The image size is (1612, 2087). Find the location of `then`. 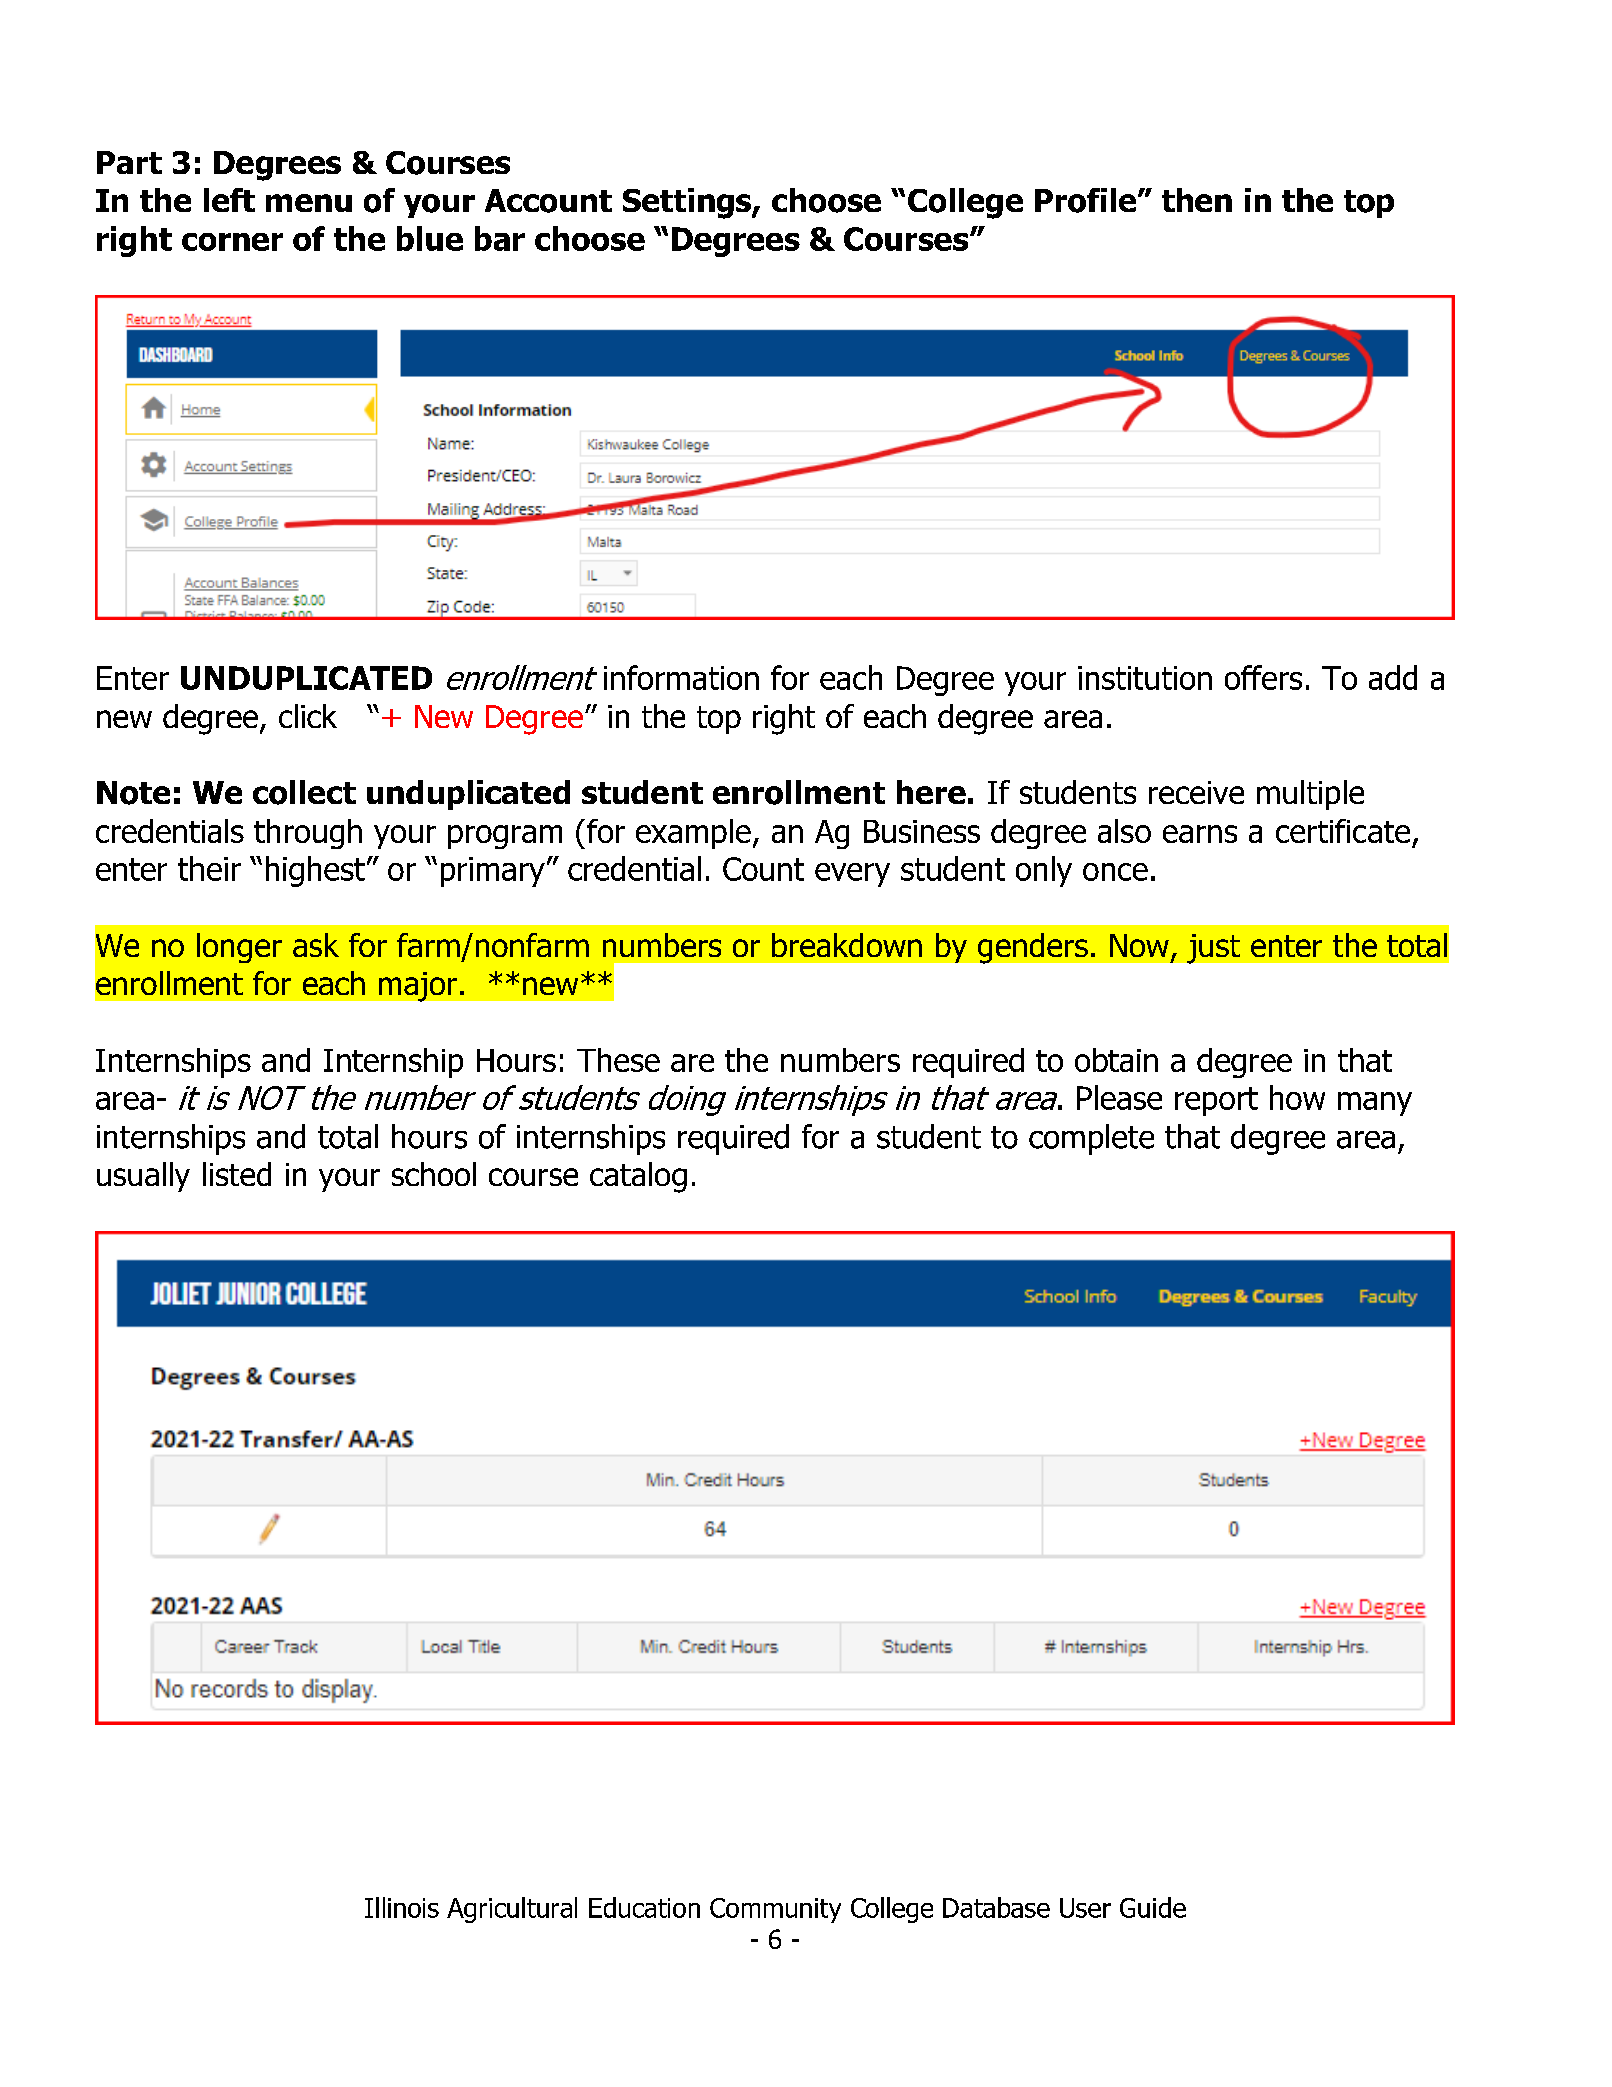

then is located at coordinates (1197, 200).
